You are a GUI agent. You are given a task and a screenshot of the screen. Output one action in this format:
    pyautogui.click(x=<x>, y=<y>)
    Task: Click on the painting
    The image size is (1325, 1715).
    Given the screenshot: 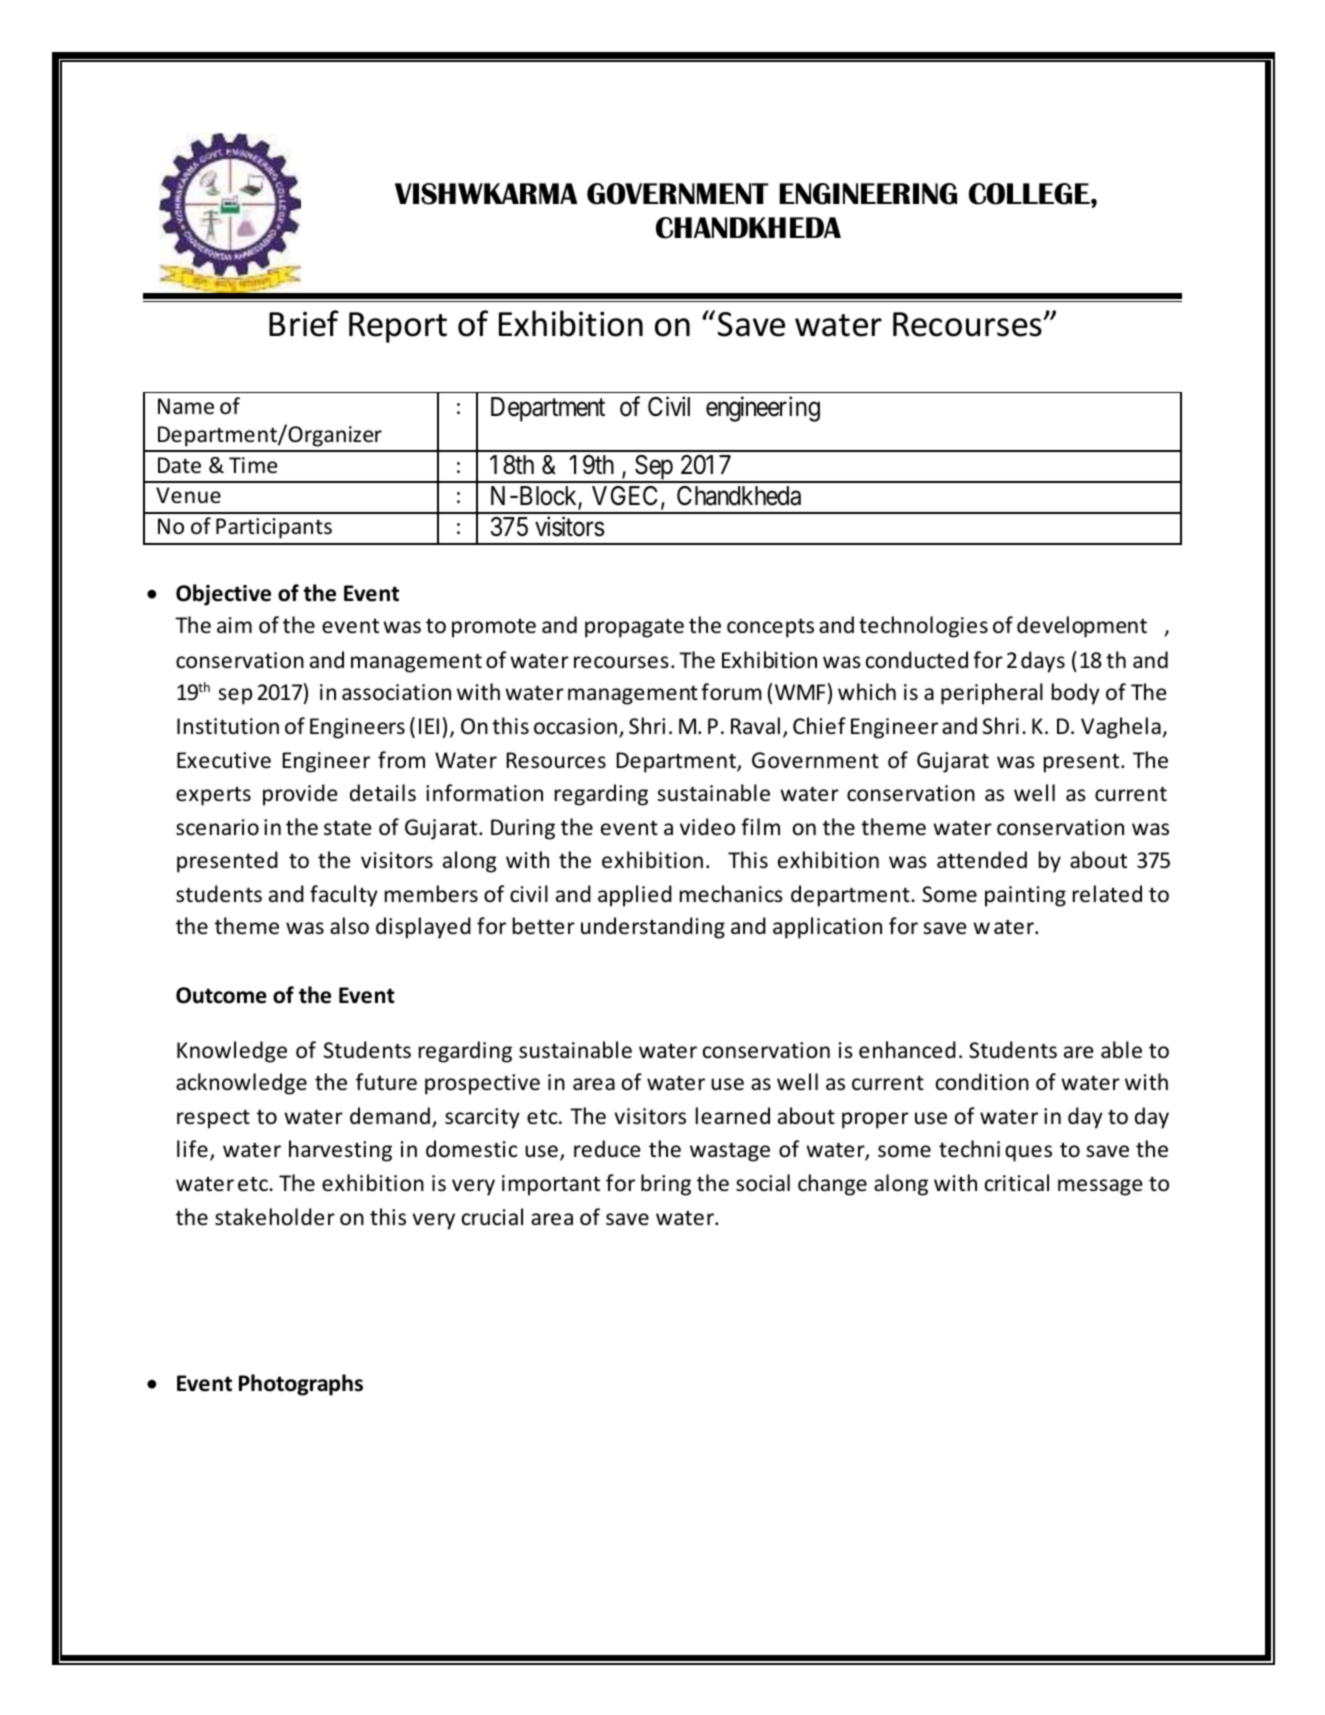 What is the action you would take?
    pyautogui.click(x=1025, y=896)
